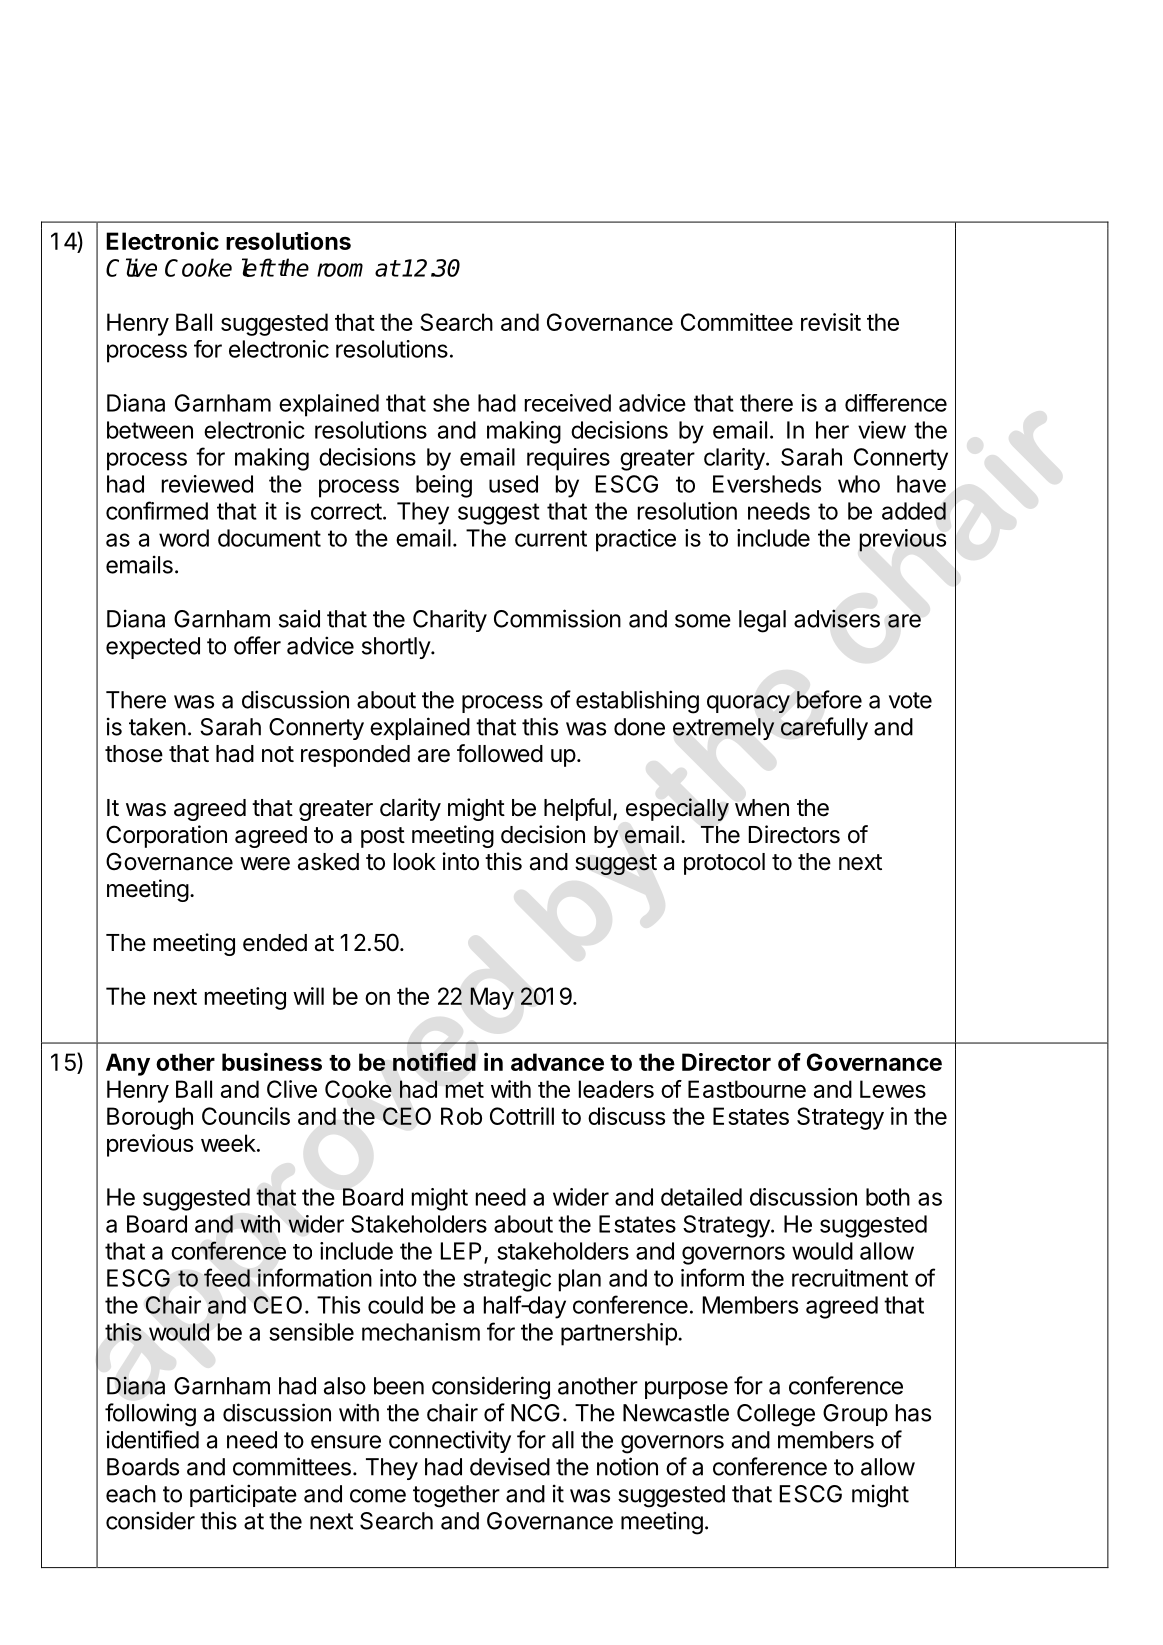 The width and height of the page is (1163, 1645). Describe the element at coordinates (831, 322) in the page. I see `revisit` at that location.
